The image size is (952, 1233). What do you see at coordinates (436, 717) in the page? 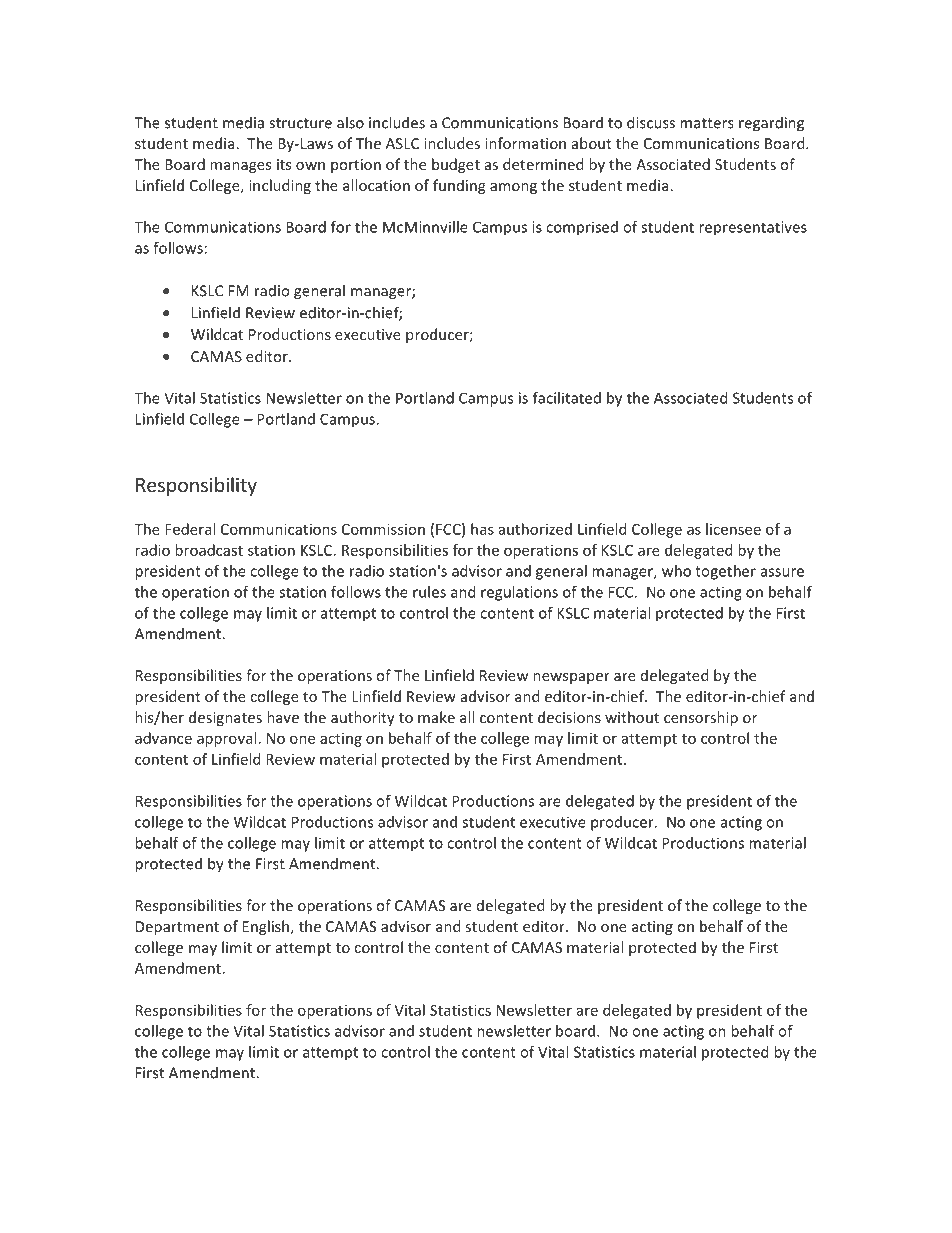
I see `make` at bounding box center [436, 717].
